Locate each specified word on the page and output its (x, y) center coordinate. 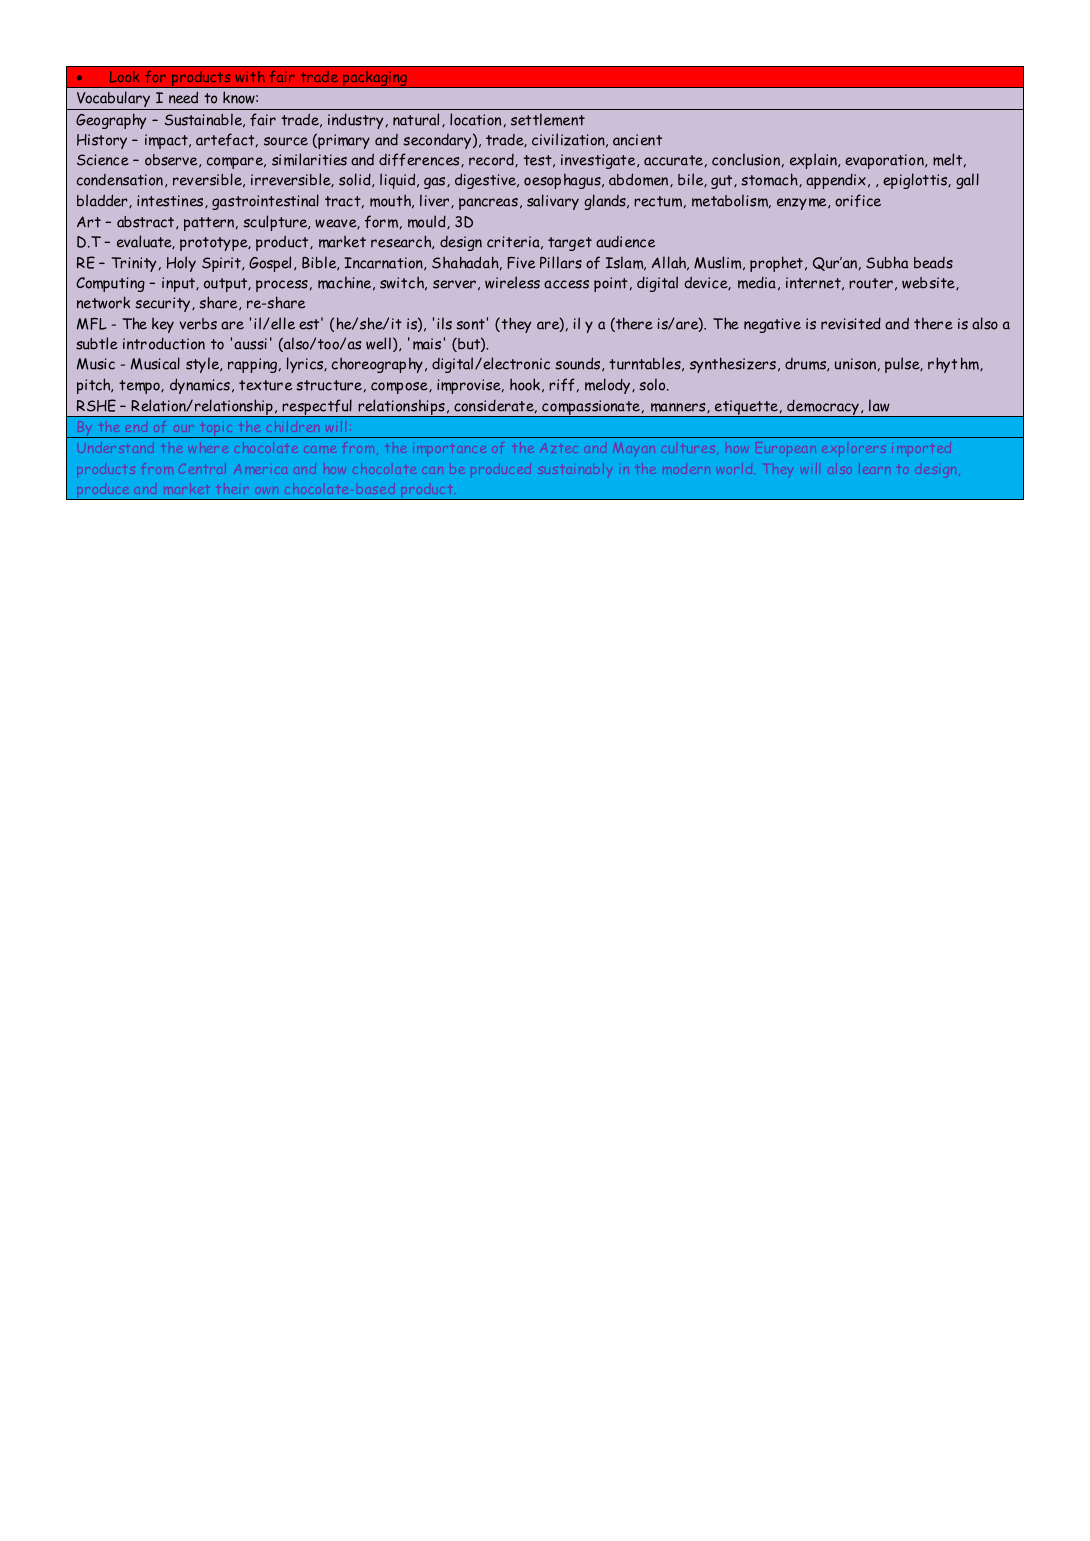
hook (525, 384)
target (570, 244)
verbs (198, 324)
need (183, 97)
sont (470, 324)
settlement (548, 119)
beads (933, 263)
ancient (637, 140)
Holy (181, 264)
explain (814, 161)
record (492, 160)
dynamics (200, 386)
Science (103, 160)
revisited (851, 323)
